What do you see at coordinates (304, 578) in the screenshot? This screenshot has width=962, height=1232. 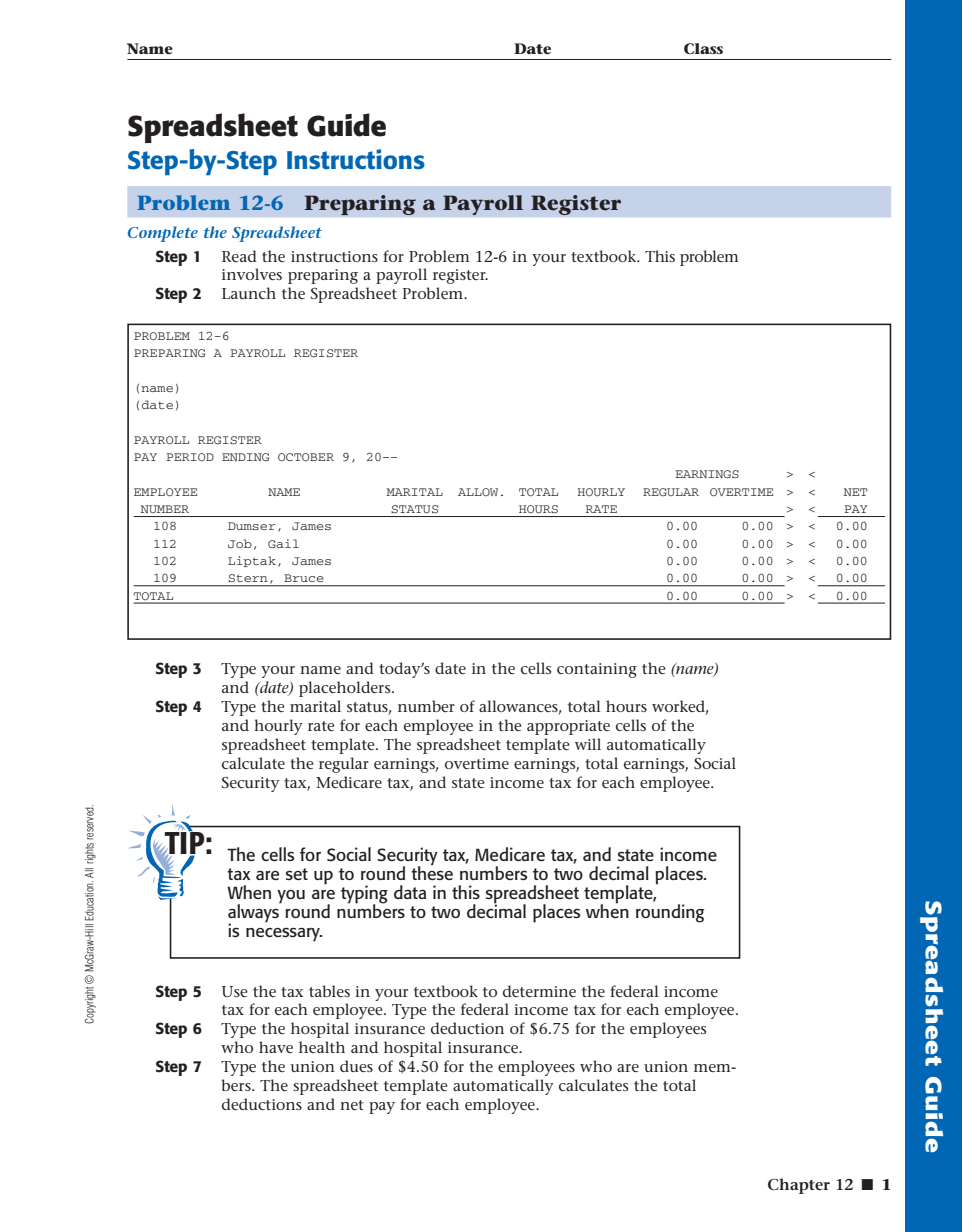 I see `Bruce` at bounding box center [304, 578].
